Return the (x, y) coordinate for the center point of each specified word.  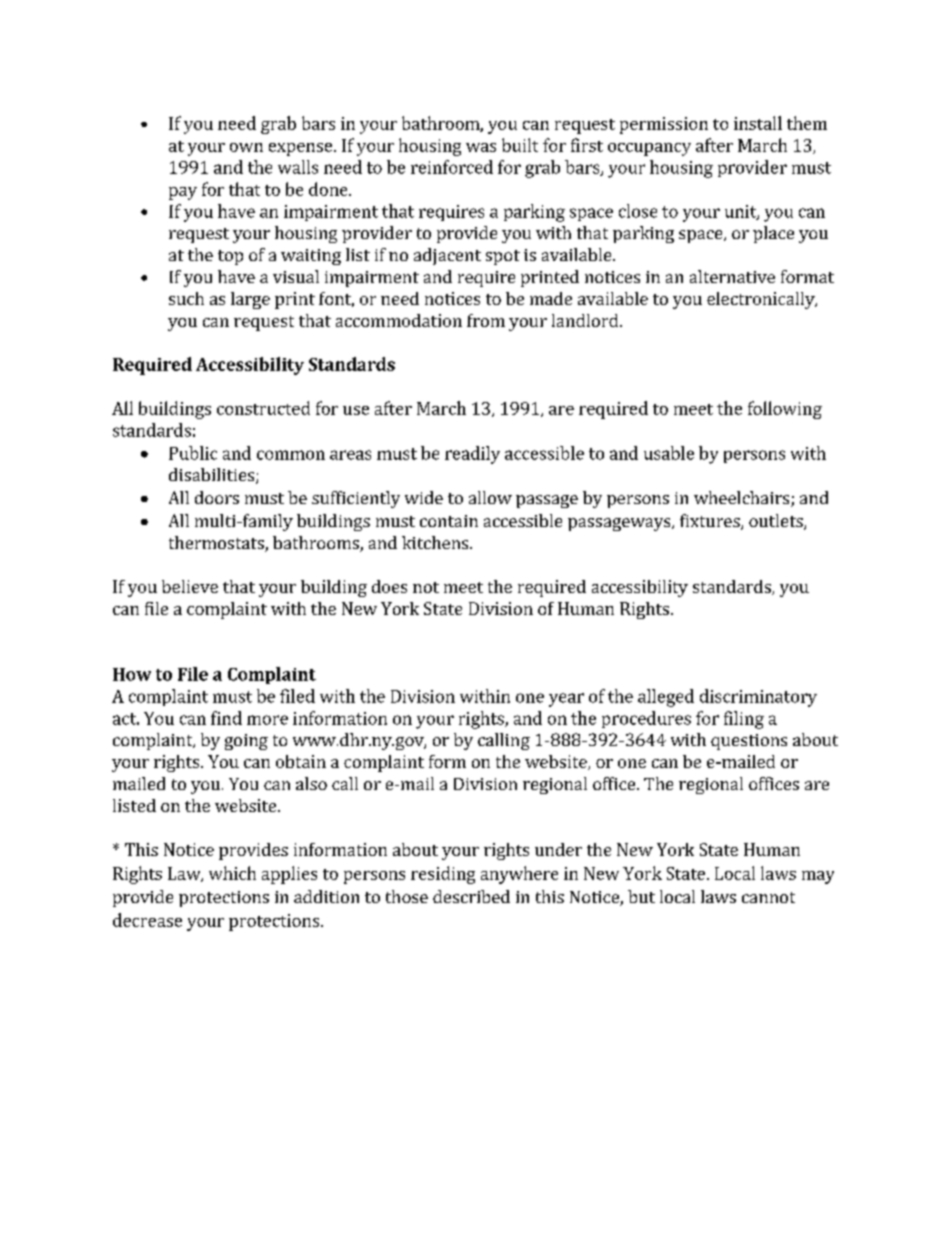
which (232, 873)
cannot (768, 897)
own (246, 147)
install (758, 123)
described (471, 896)
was (481, 147)
